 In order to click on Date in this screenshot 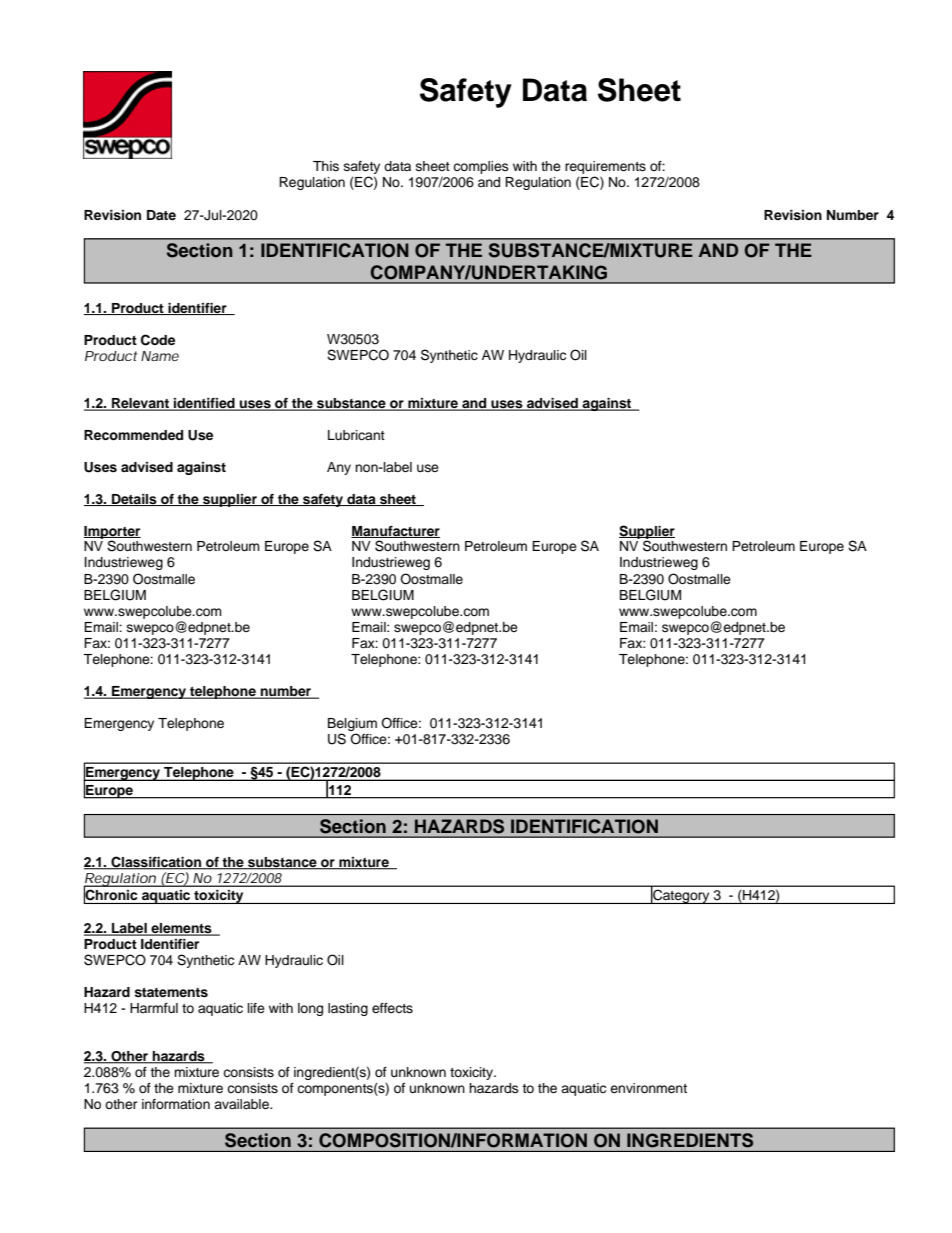, I will do `click(161, 215)`.
